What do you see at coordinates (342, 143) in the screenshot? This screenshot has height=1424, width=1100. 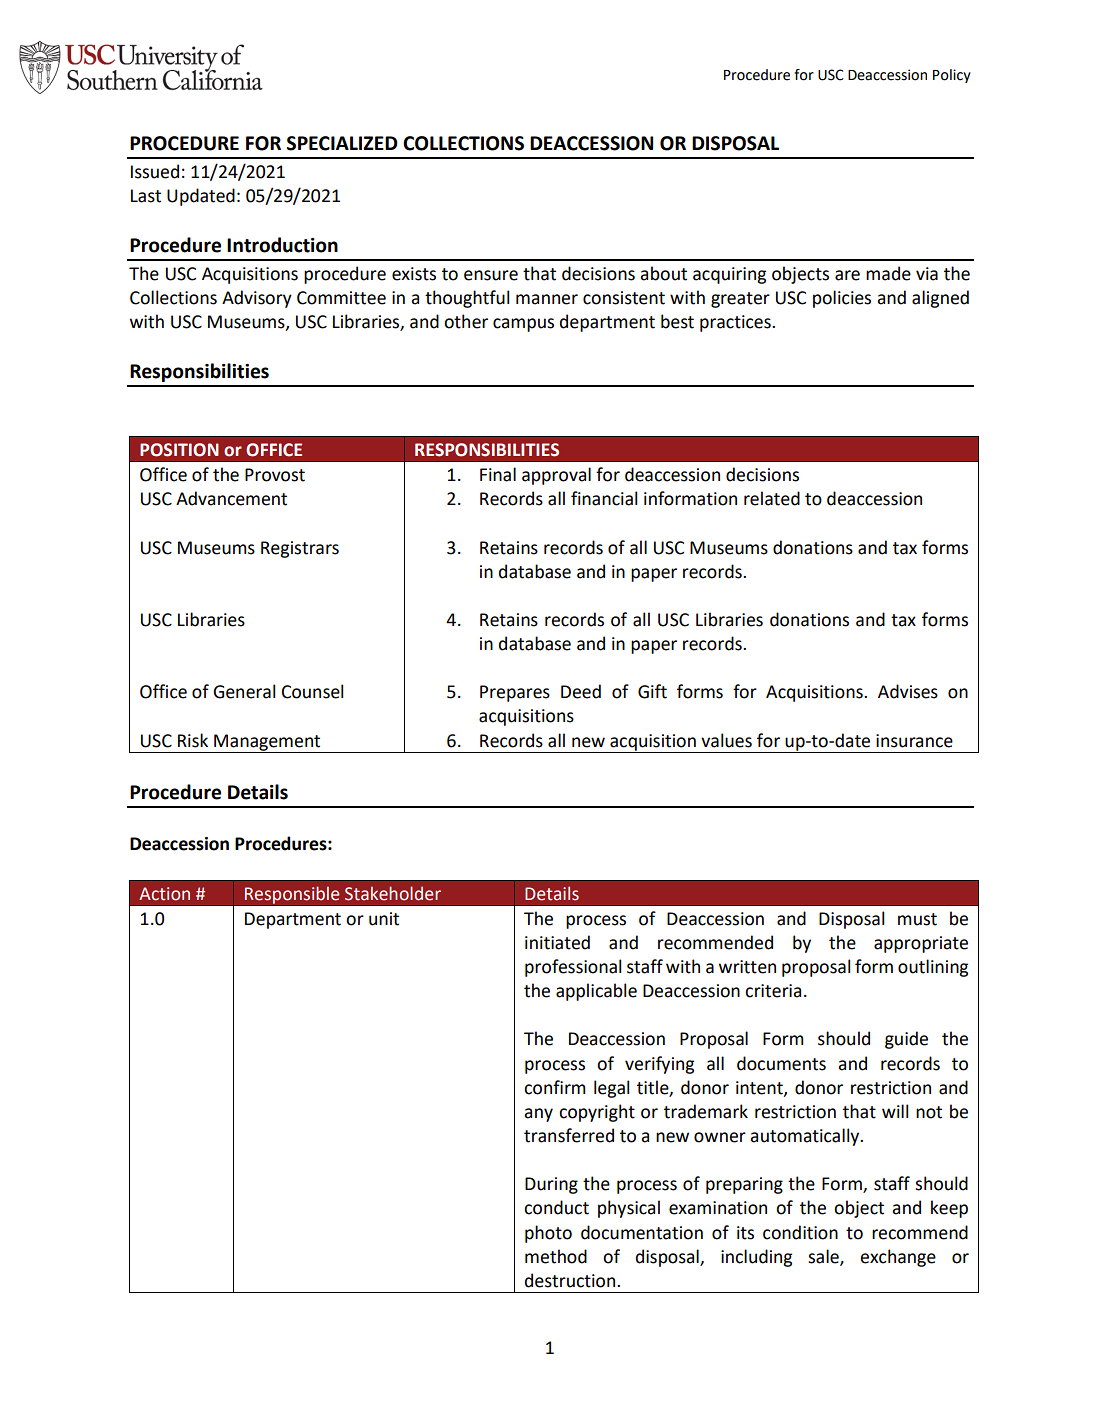 I see `SPECIALIZED` at bounding box center [342, 143].
